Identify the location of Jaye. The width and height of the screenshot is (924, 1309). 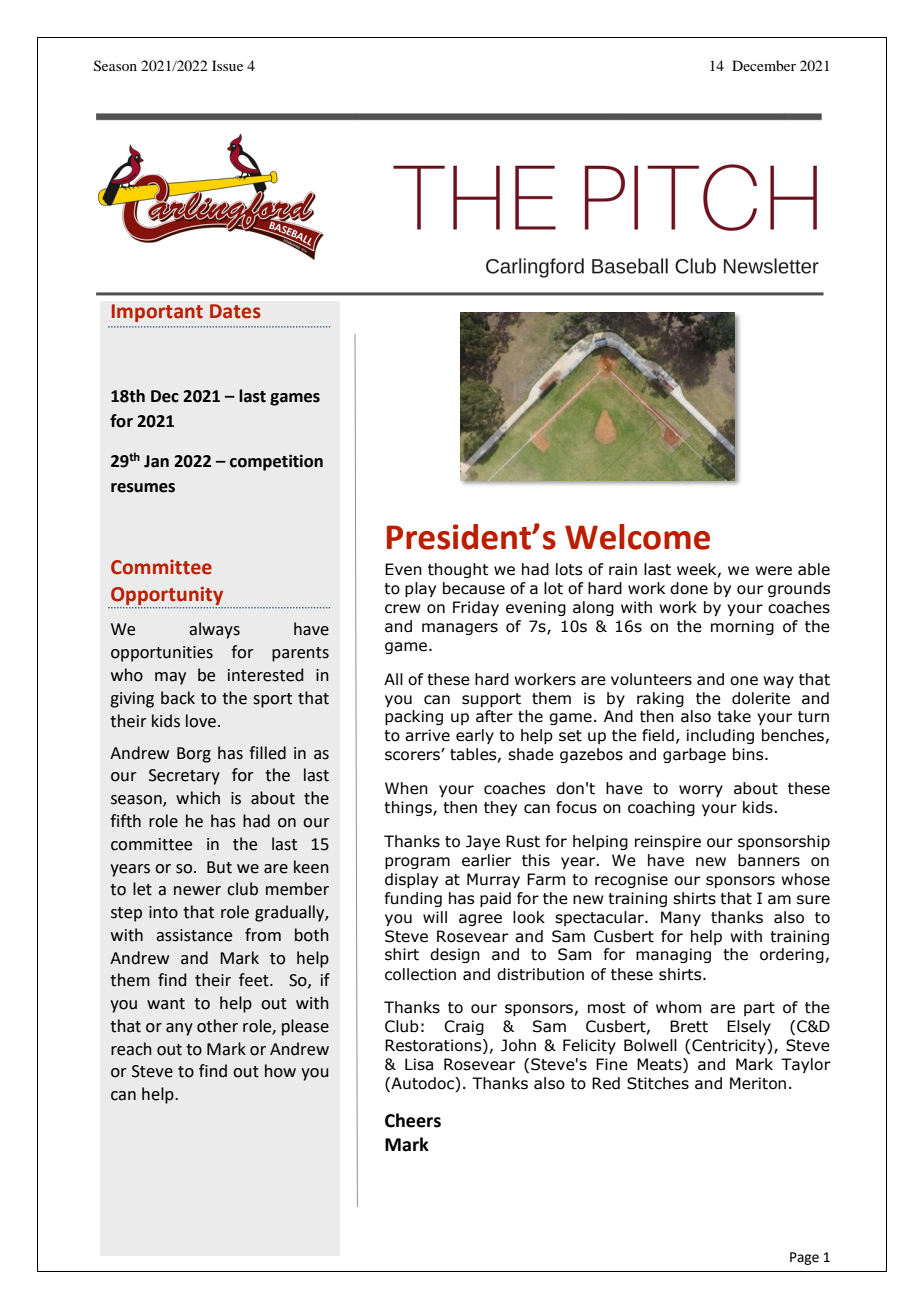
(483, 842).
